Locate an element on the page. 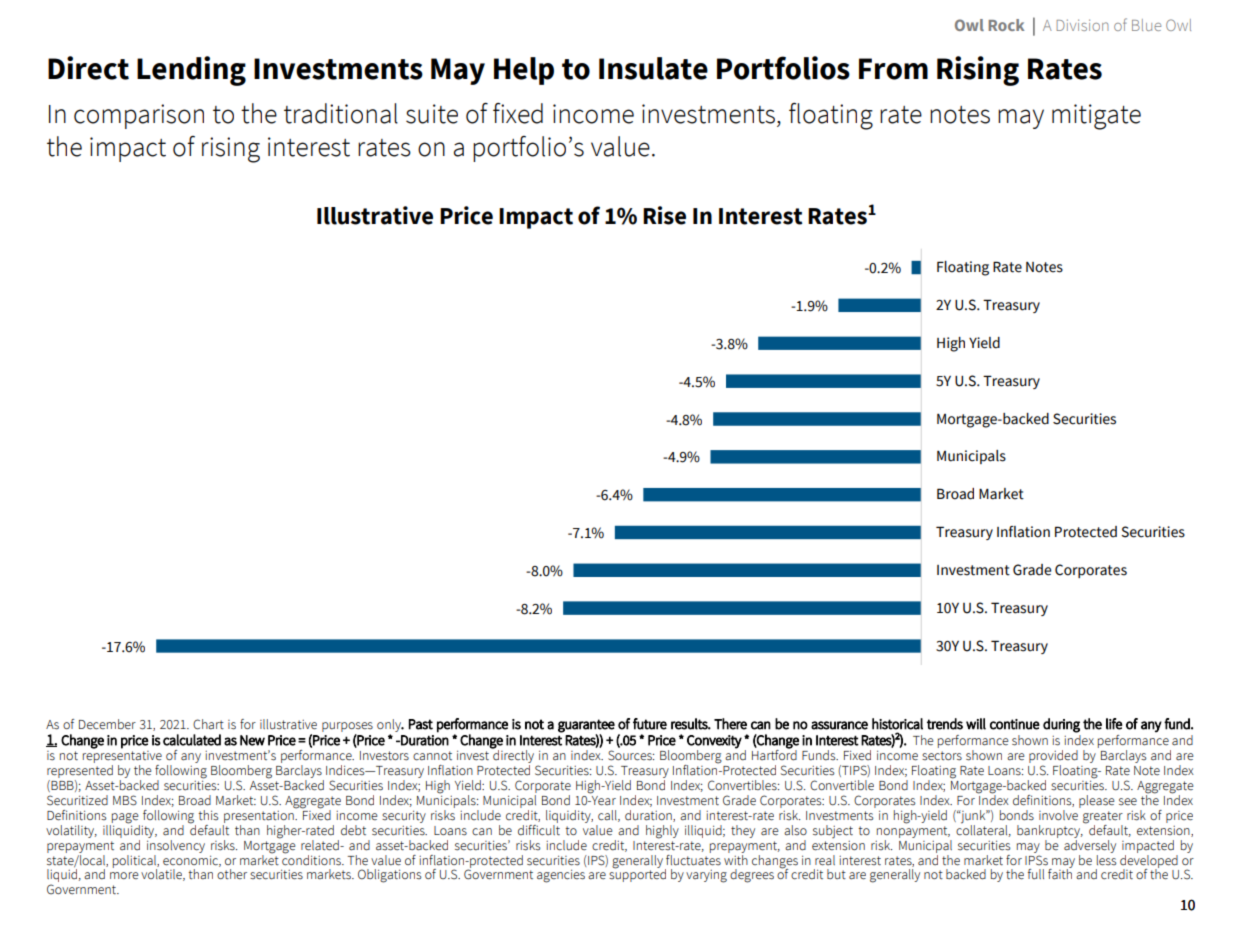  comparison is located at coordinates (139, 116).
